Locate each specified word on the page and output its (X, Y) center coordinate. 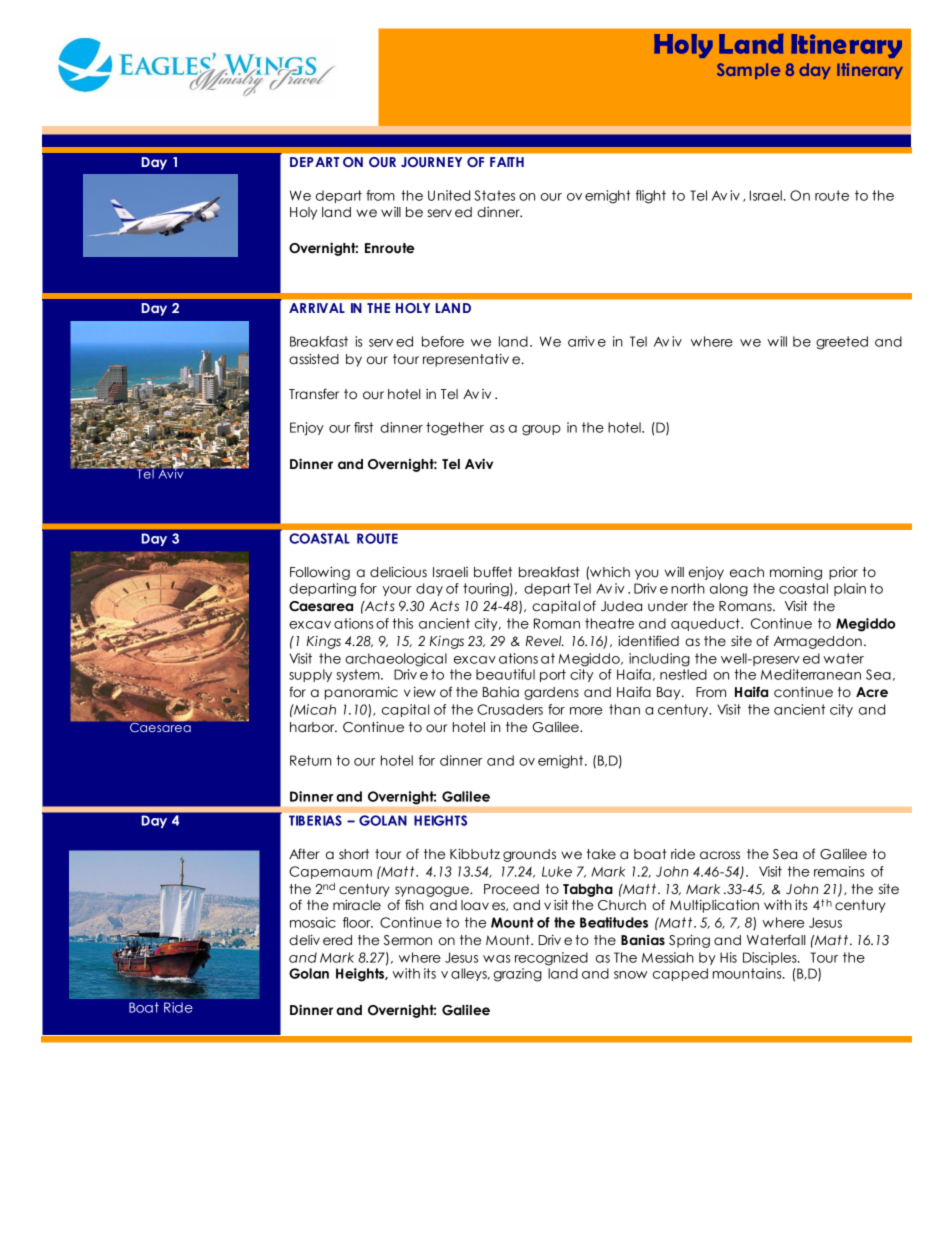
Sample (748, 71)
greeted (842, 343)
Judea (621, 606)
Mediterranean (811, 674)
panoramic (361, 693)
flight (651, 197)
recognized (551, 959)
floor (358, 922)
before (443, 341)
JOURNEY (431, 162)
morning (796, 573)
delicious (398, 572)
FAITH (507, 162)
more (586, 711)
